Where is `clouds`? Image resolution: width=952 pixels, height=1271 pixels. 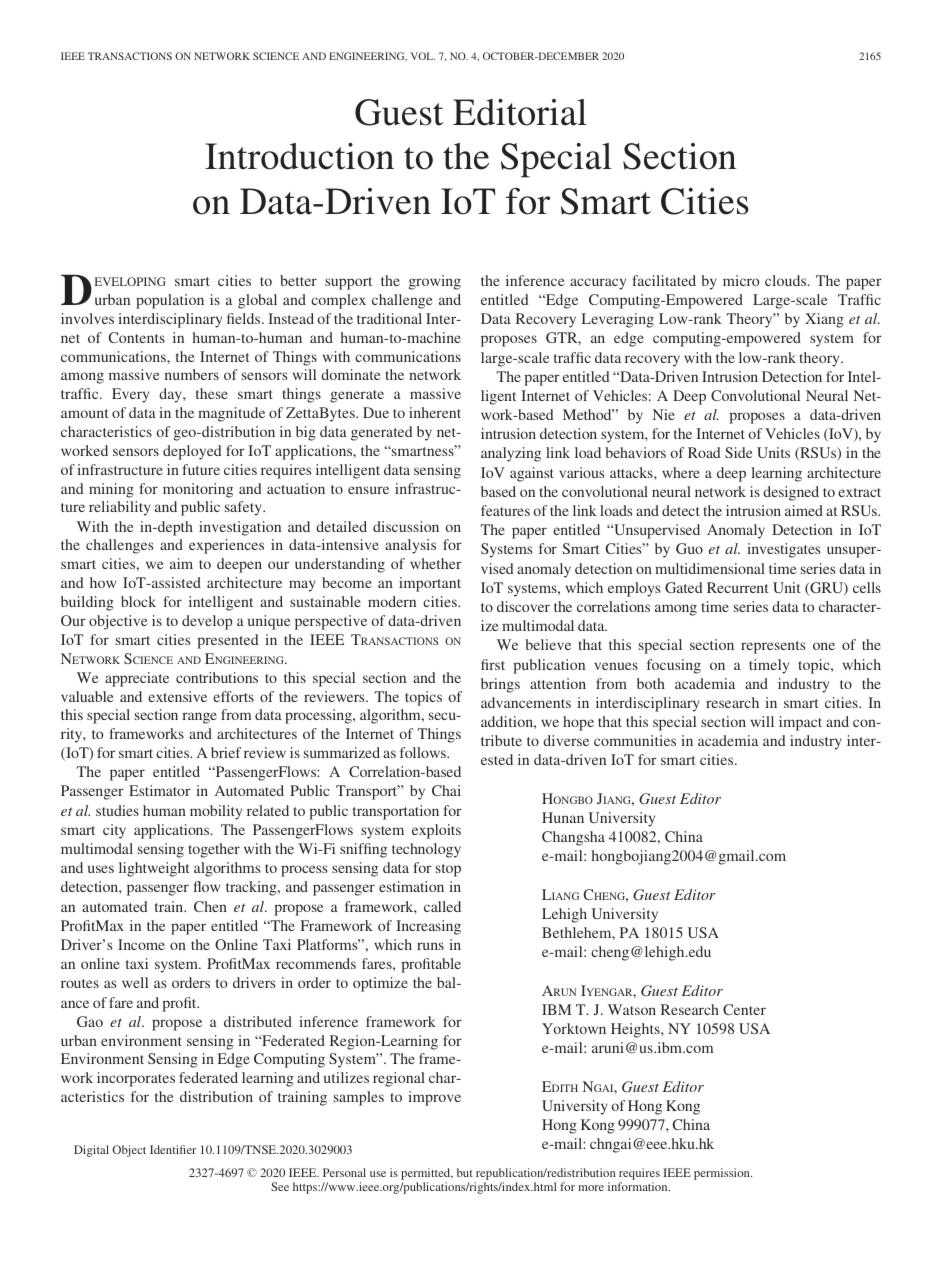
clouds is located at coordinates (787, 280).
